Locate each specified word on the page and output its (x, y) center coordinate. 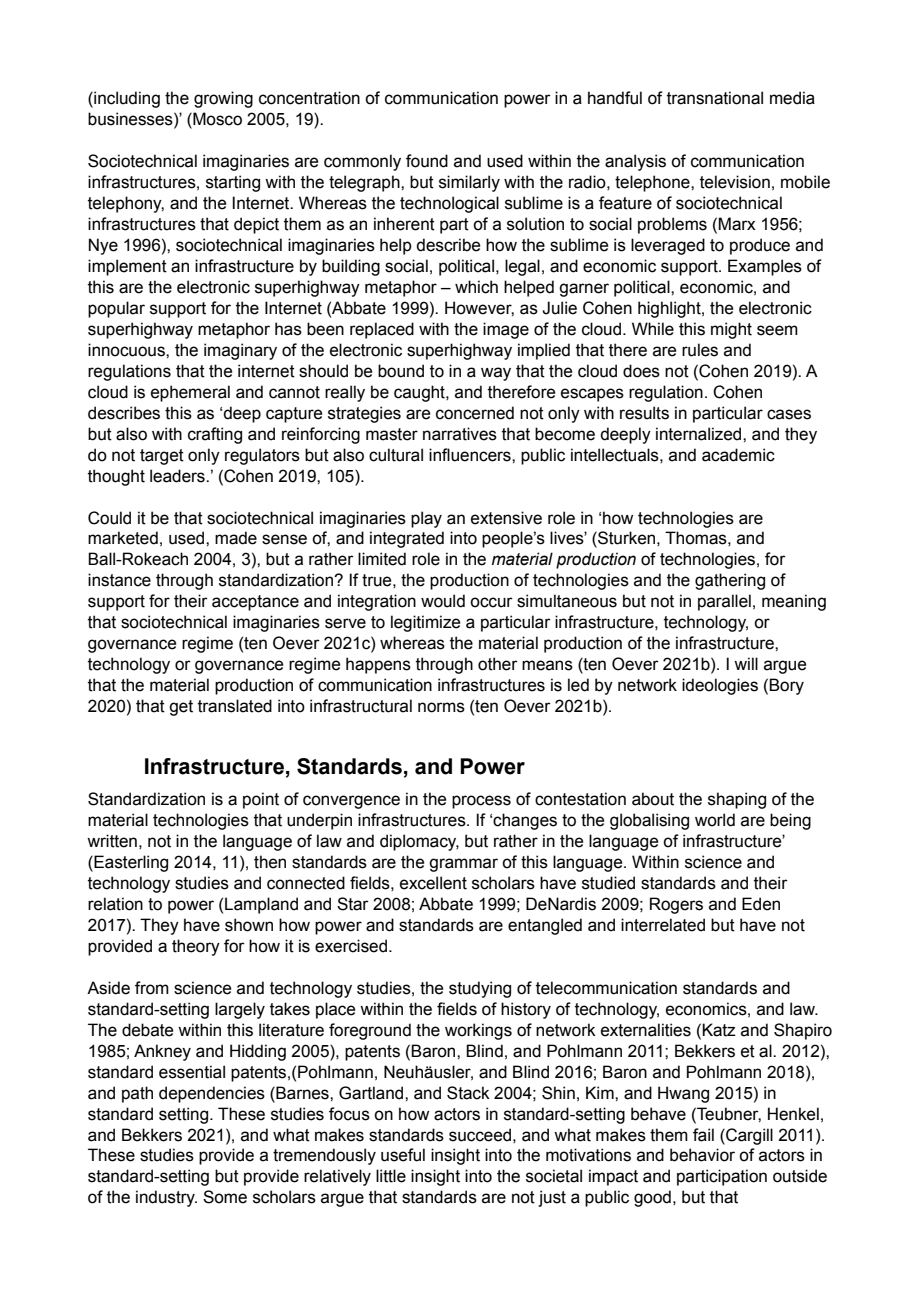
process (481, 802)
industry (166, 1198)
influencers (471, 455)
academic (738, 455)
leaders (178, 476)
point (261, 800)
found (427, 161)
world (715, 820)
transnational (715, 98)
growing (223, 99)
